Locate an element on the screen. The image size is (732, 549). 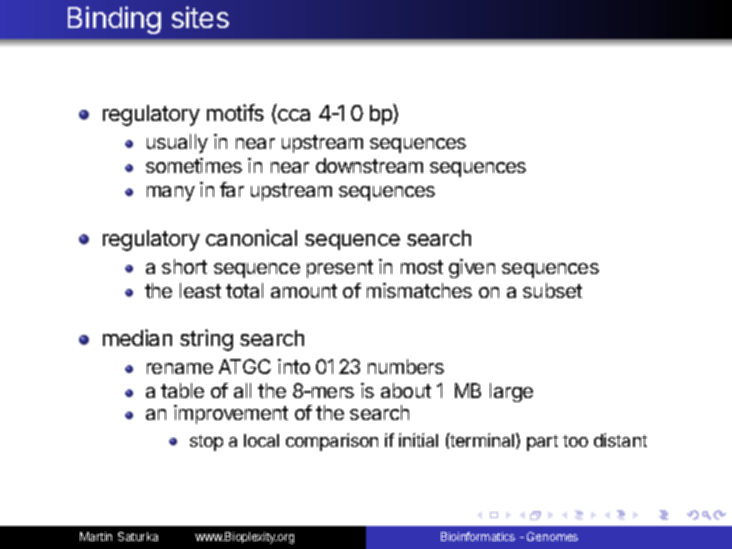
about is located at coordinates (406, 390).
